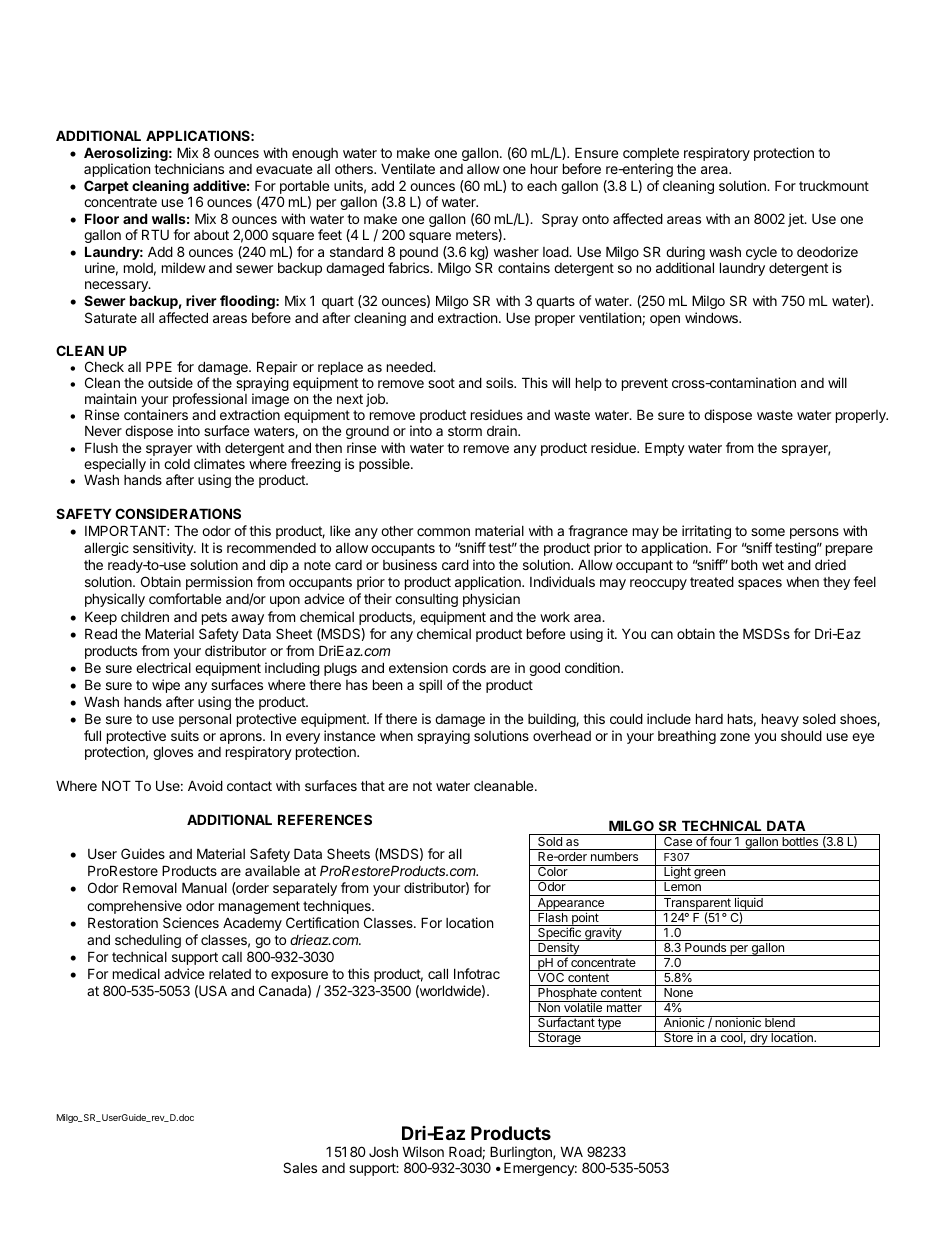 The image size is (952, 1233). Describe the element at coordinates (300, 1167) in the document. I see `Sales` at that location.
